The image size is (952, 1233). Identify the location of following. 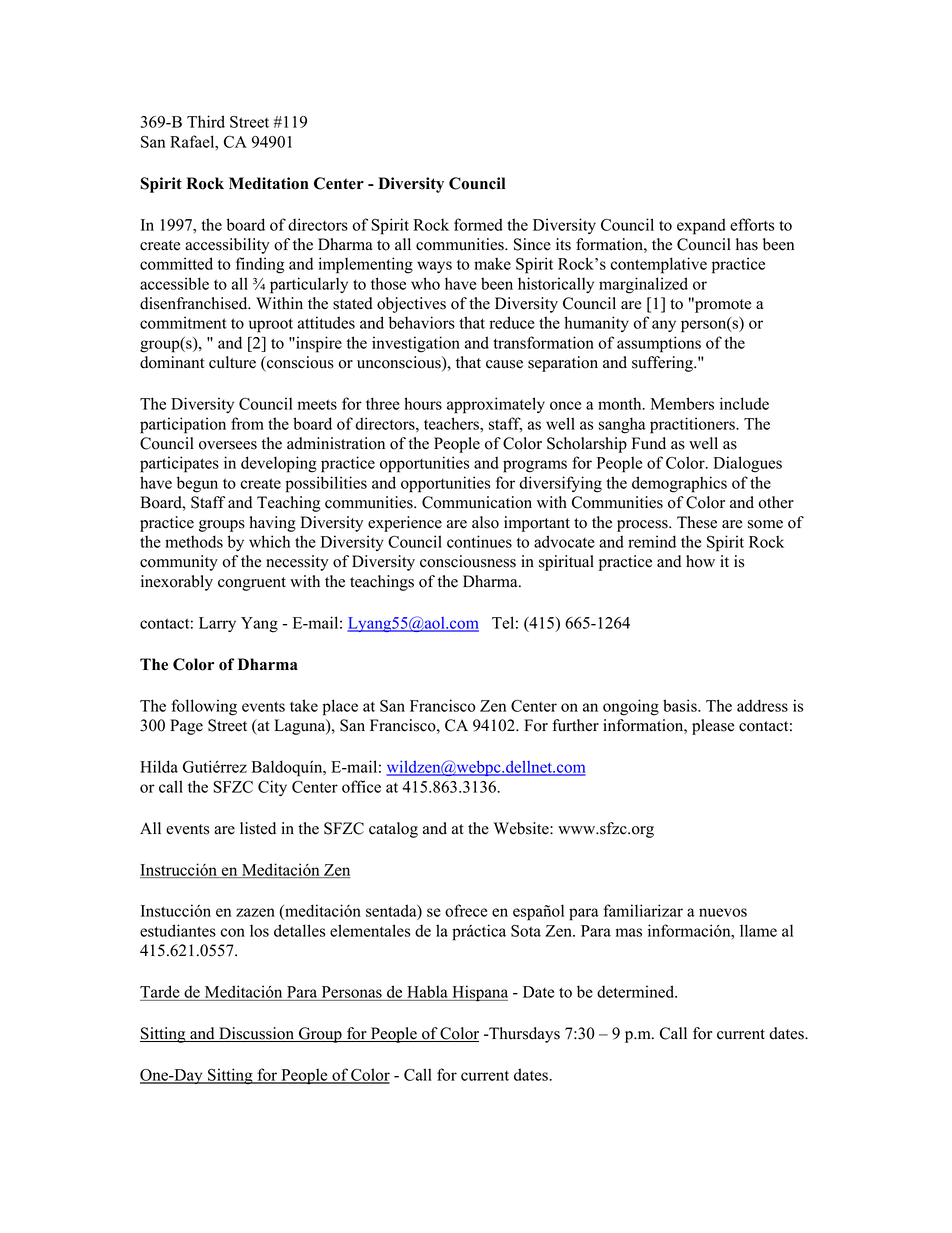
(204, 707).
